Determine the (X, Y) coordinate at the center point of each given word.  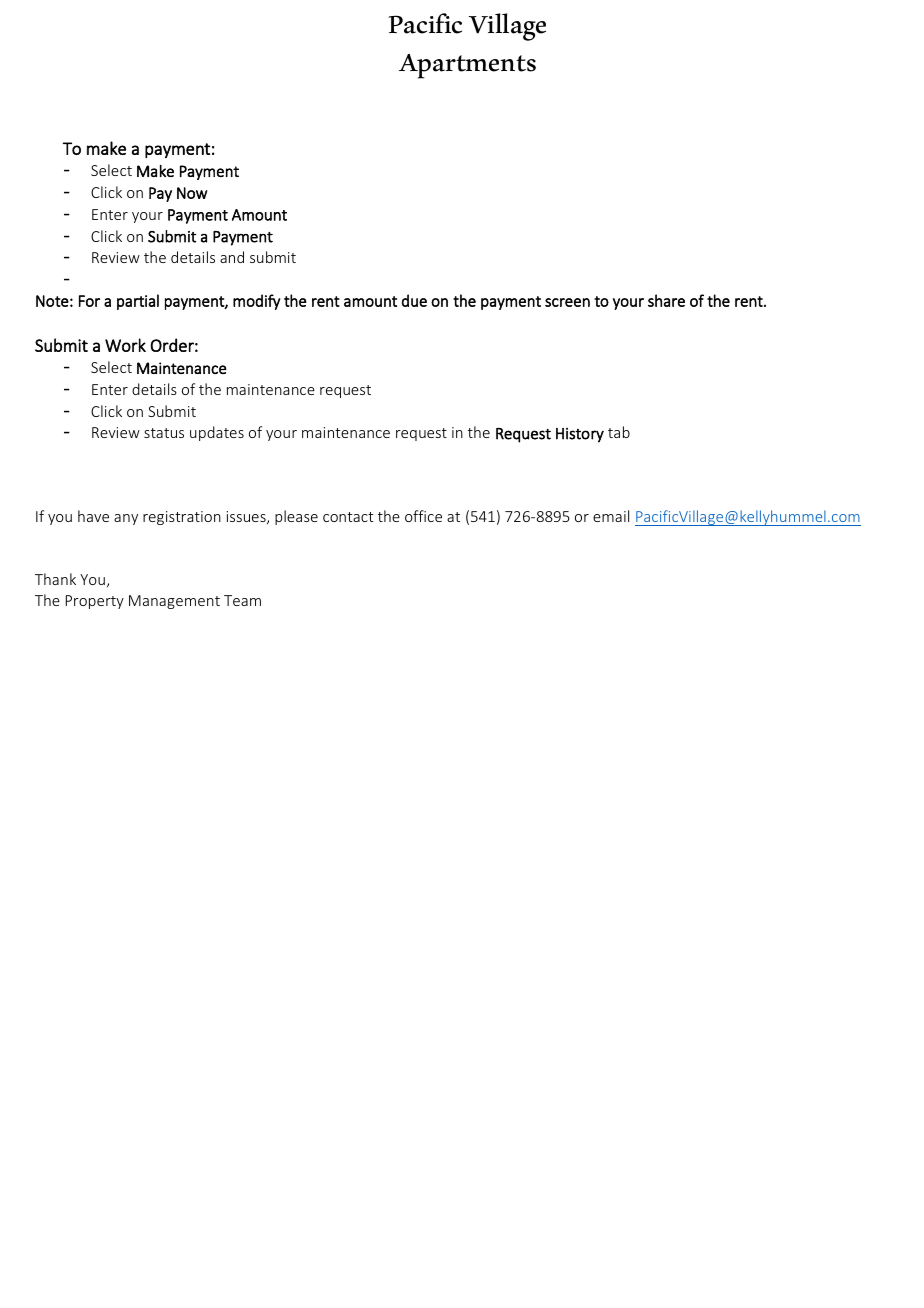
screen (567, 302)
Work (125, 345)
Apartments (467, 66)
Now (192, 193)
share (666, 300)
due (414, 300)
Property (95, 602)
